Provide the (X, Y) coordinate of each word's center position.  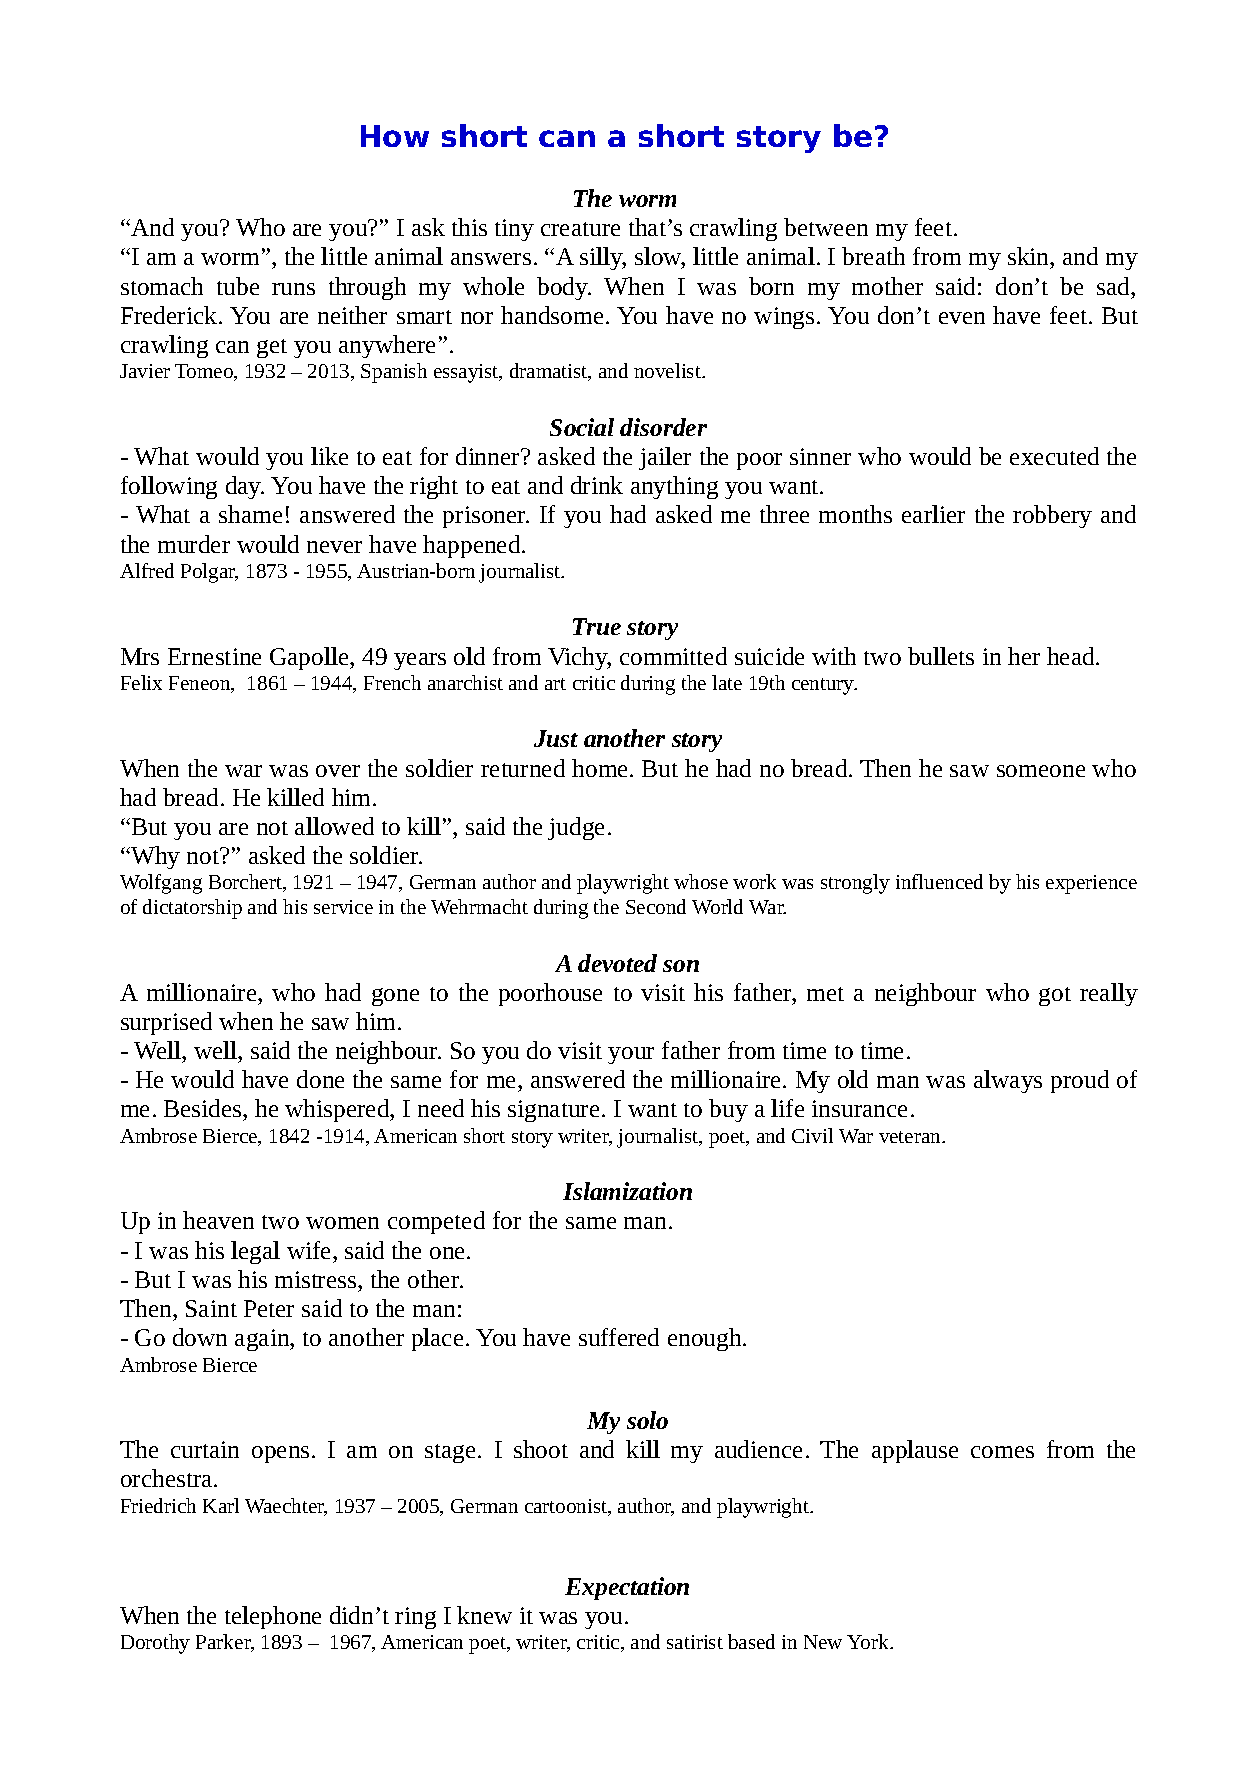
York (869, 1641)
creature (580, 229)
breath (873, 256)
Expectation (627, 1588)
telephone (273, 1617)
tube (238, 286)
